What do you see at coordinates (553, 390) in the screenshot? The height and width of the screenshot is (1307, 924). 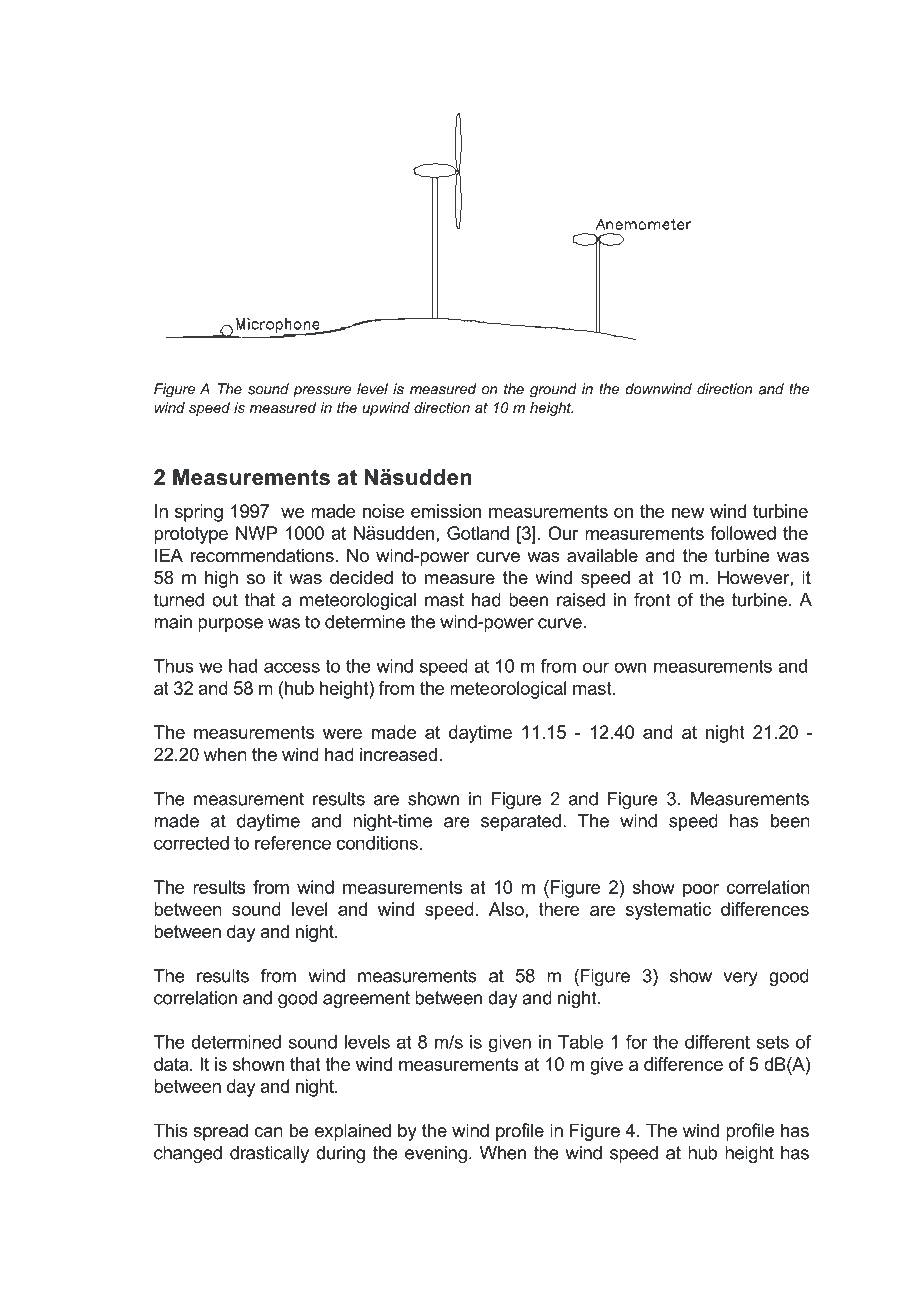 I see `ground` at bounding box center [553, 390].
